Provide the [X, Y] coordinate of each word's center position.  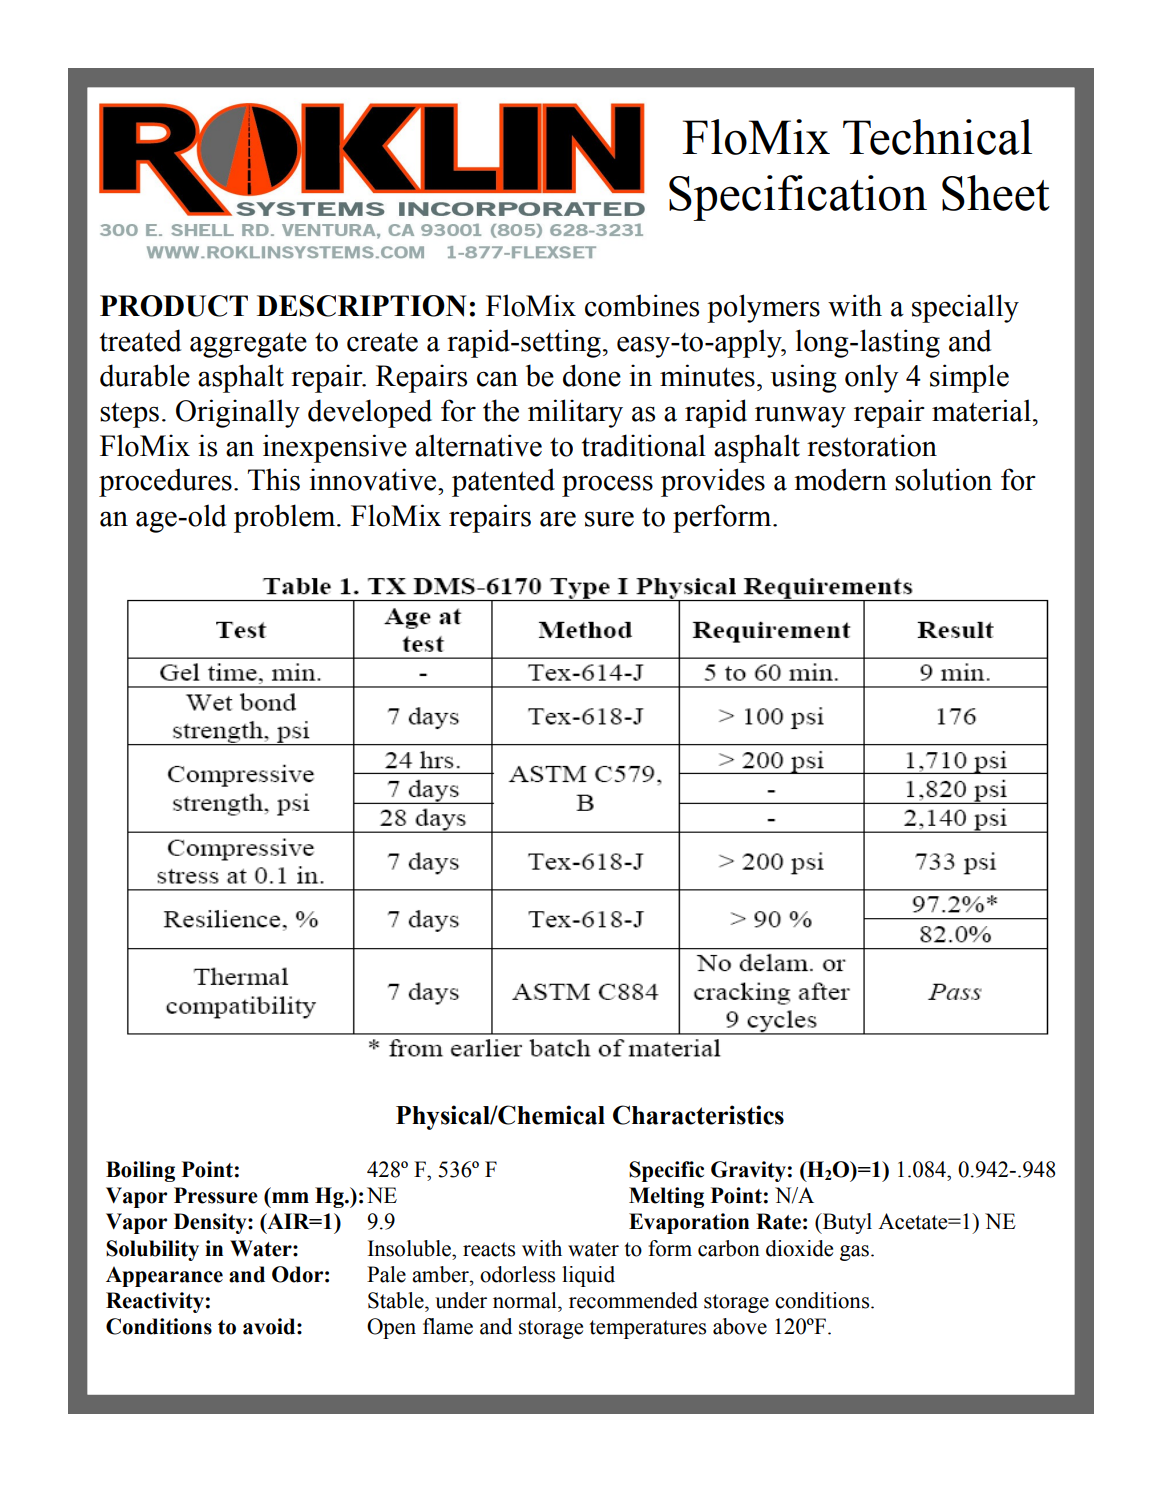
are [558, 519]
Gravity [748, 1171]
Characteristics [698, 1115]
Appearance [164, 1276]
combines [642, 305]
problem [286, 518]
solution [943, 479]
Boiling [140, 1171]
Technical [937, 137]
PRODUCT [174, 306]
